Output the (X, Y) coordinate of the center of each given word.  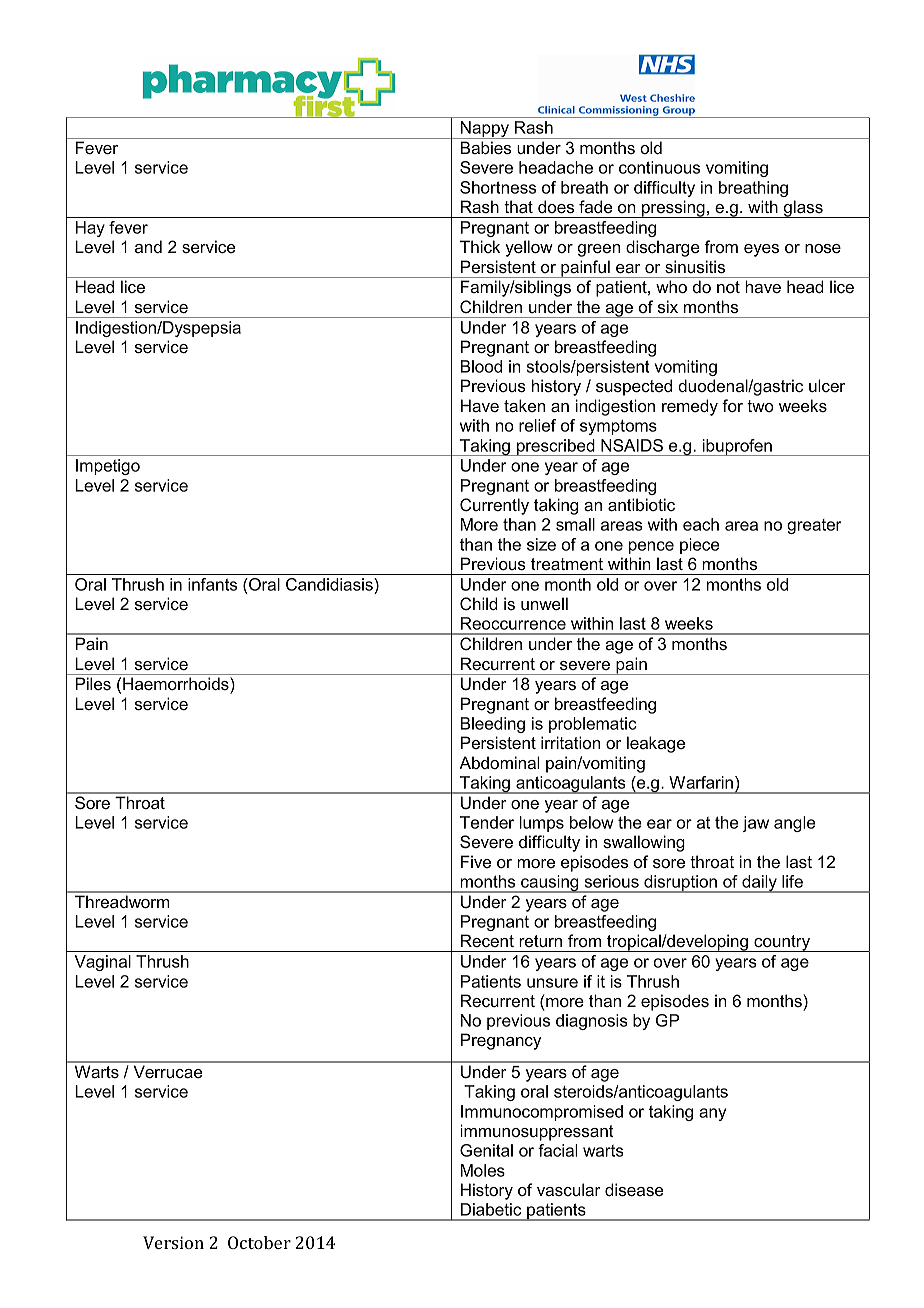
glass (803, 209)
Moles (483, 1170)
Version (173, 1242)
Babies (486, 147)
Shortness (498, 187)
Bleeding (493, 725)
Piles (93, 683)
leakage (656, 744)
